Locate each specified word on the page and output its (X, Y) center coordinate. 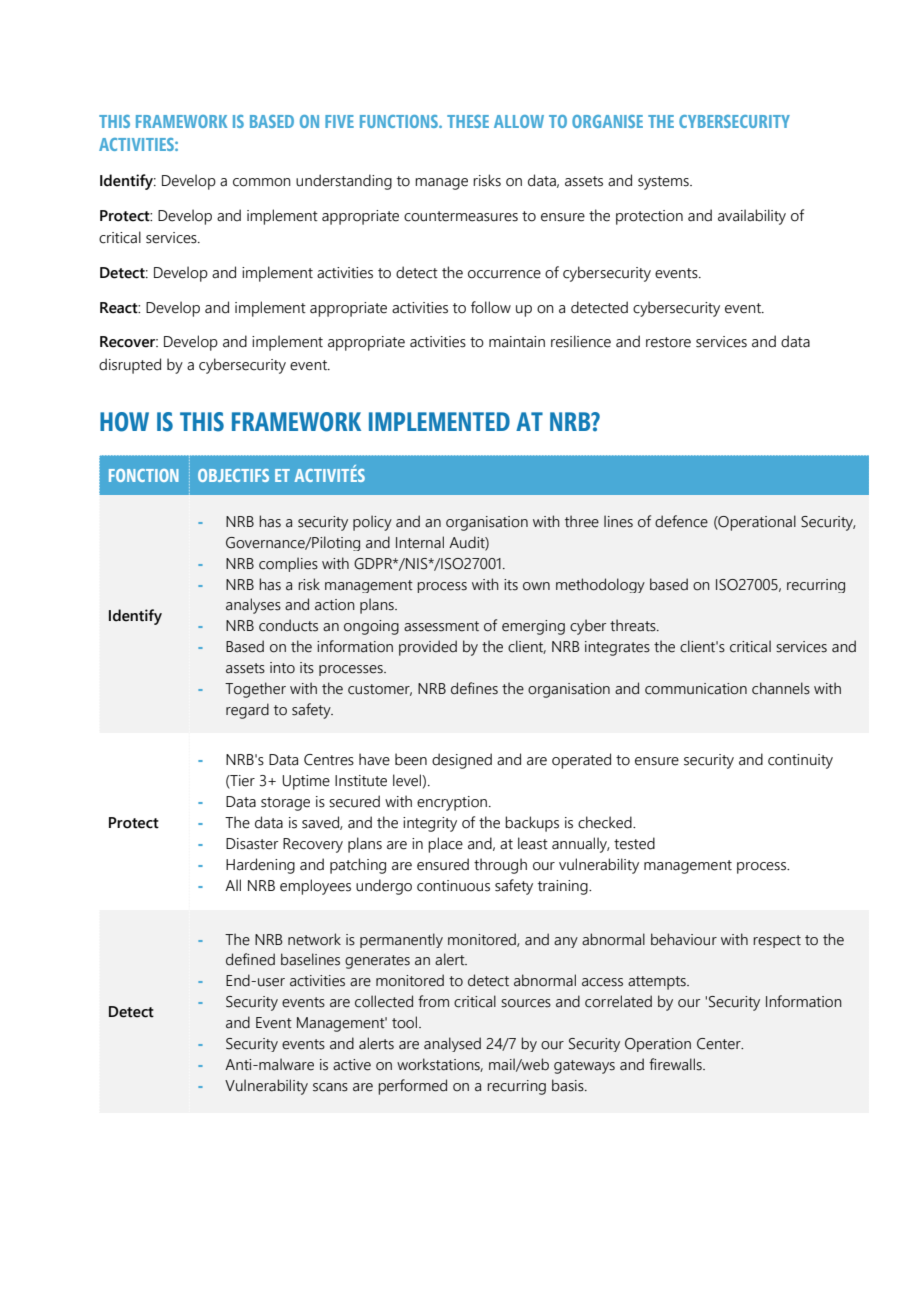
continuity (800, 761)
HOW (124, 422)
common (262, 182)
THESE (468, 121)
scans (330, 1087)
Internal (420, 542)
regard (247, 711)
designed (462, 761)
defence (681, 521)
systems (664, 183)
